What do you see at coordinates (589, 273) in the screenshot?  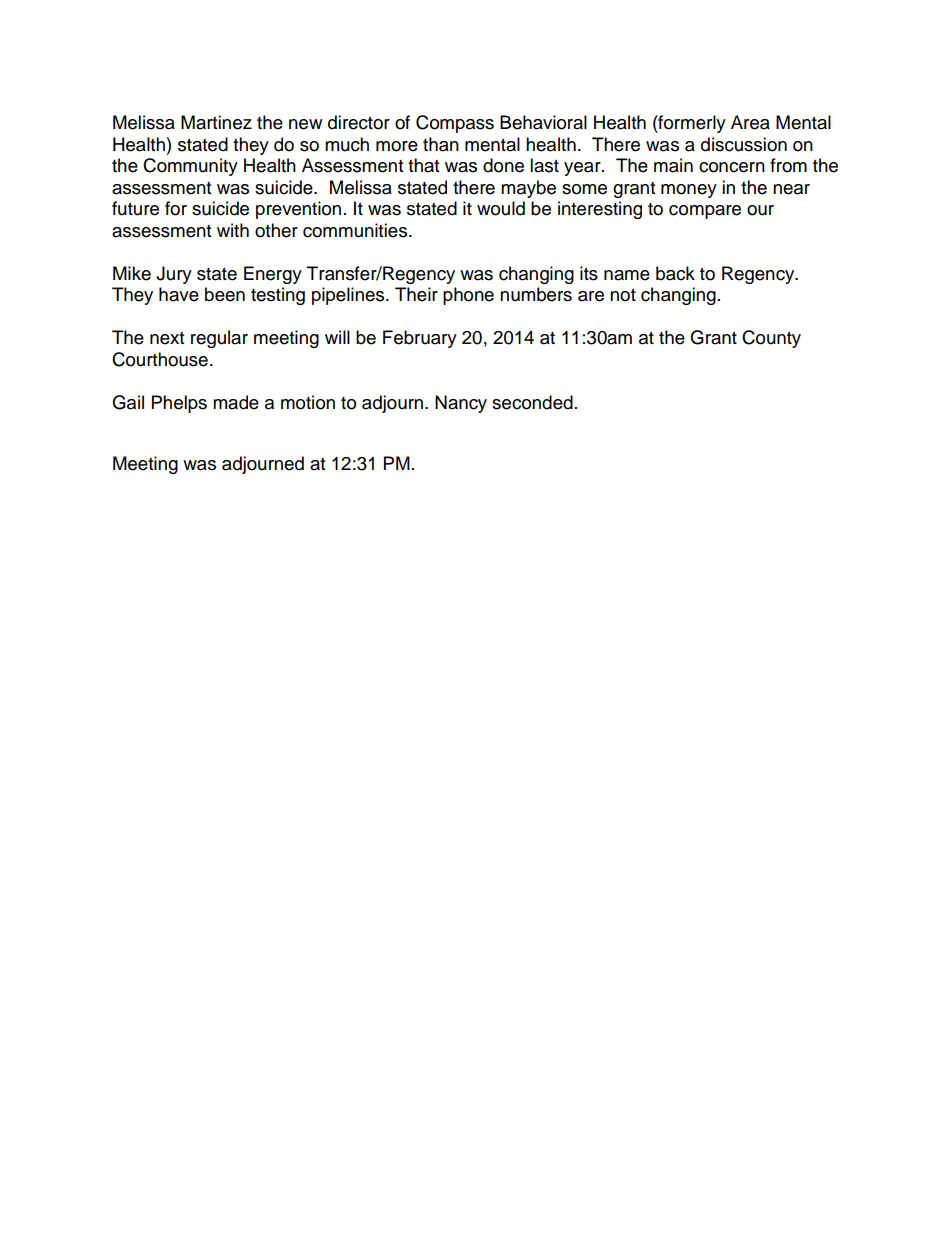 I see `its` at bounding box center [589, 273].
